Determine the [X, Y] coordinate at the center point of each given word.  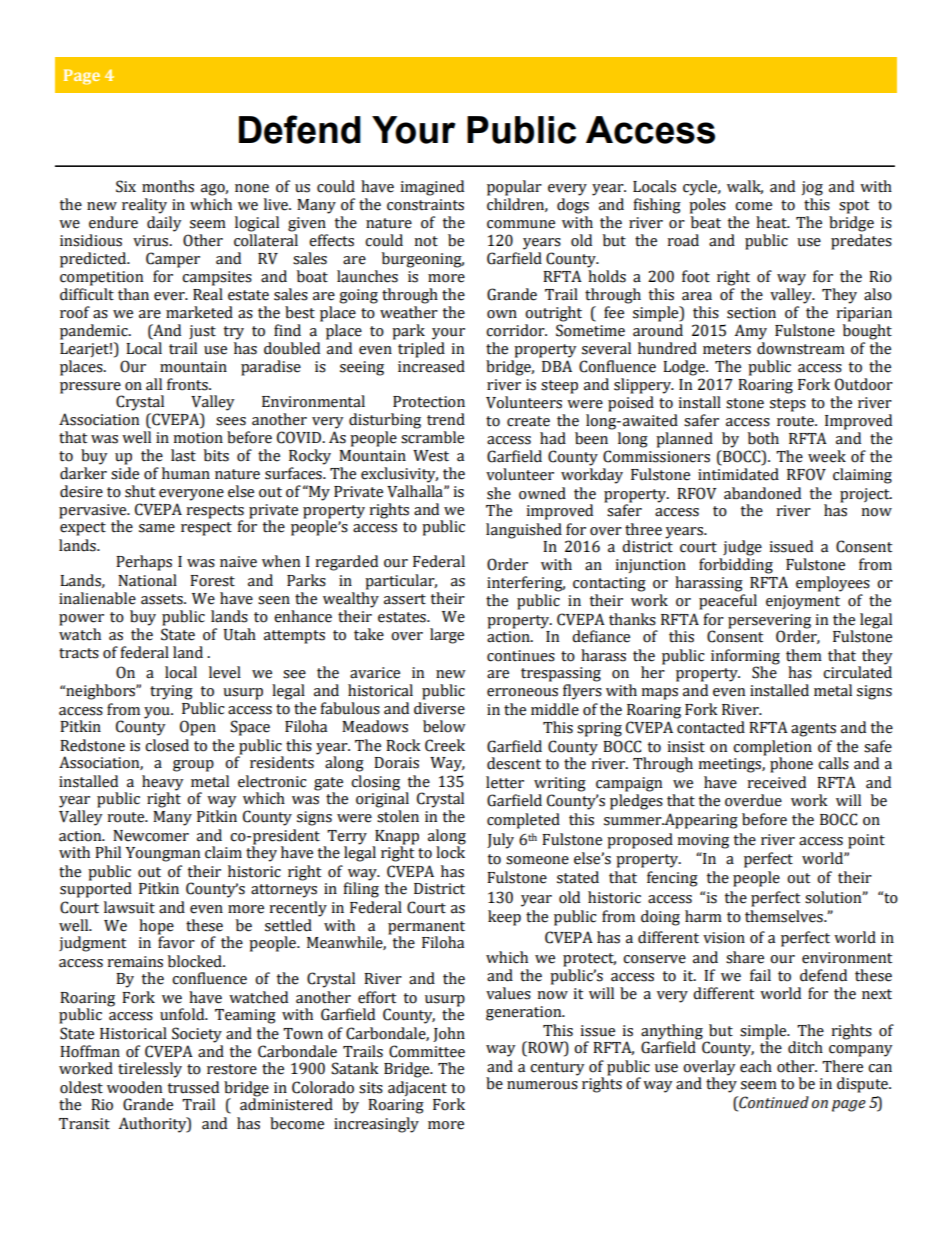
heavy [162, 784]
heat [772, 222]
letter [505, 782]
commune [521, 224]
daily [164, 224]
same [157, 528]
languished [524, 531]
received [776, 782]
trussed [193, 1087]
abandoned [762, 493]
